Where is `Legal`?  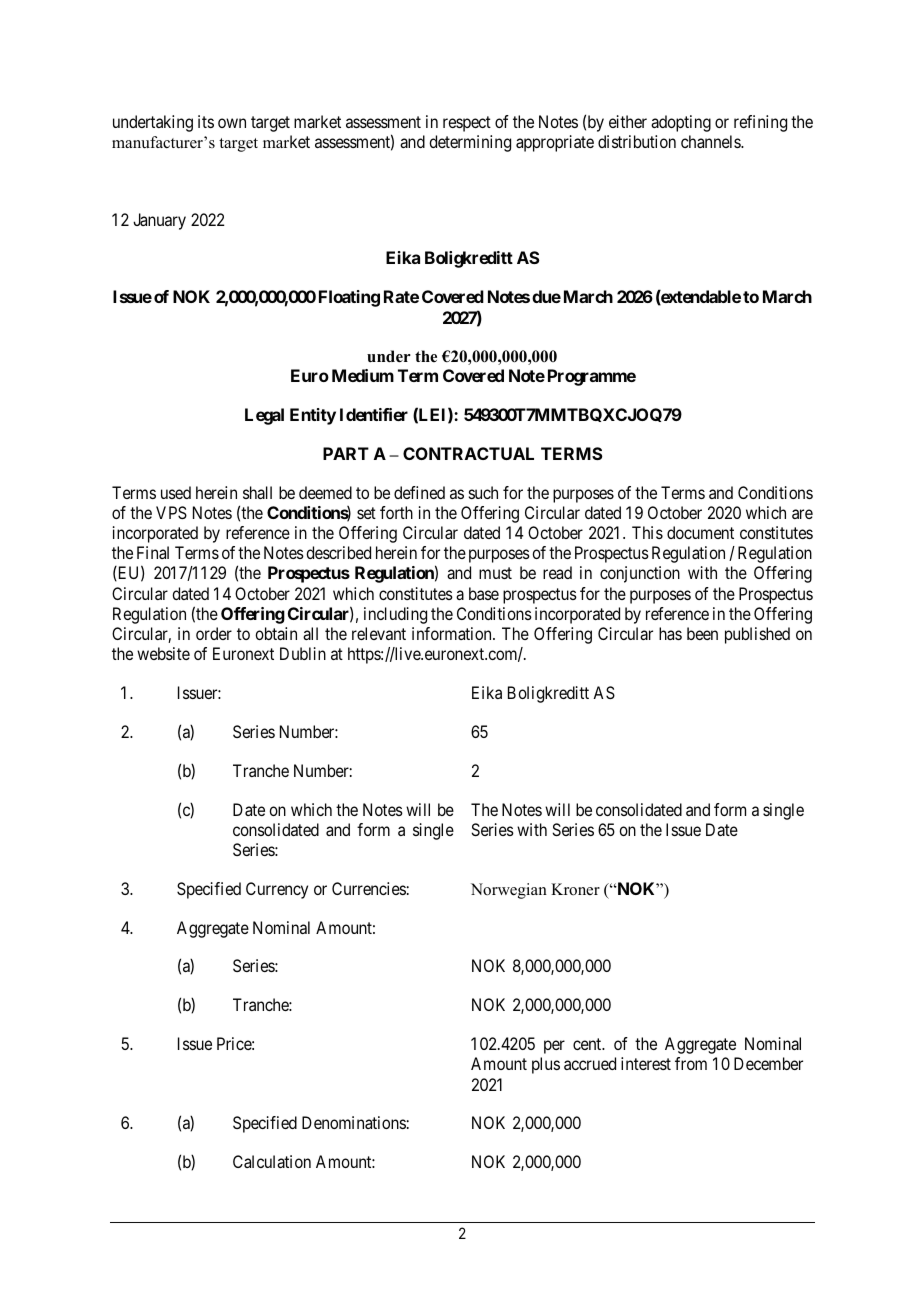 Legal is located at coordinates (264, 416).
